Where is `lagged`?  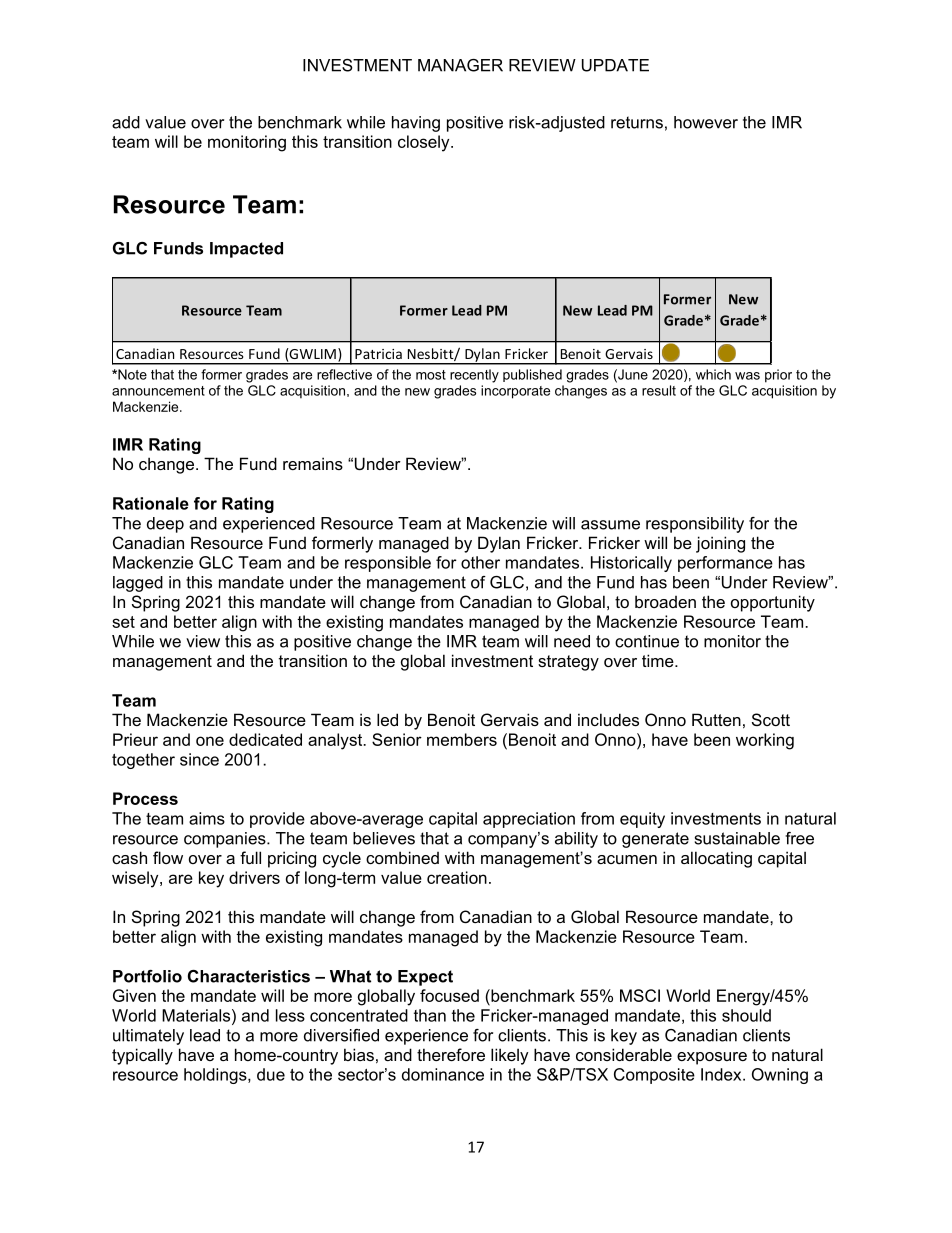 lagged is located at coordinates (138, 584).
